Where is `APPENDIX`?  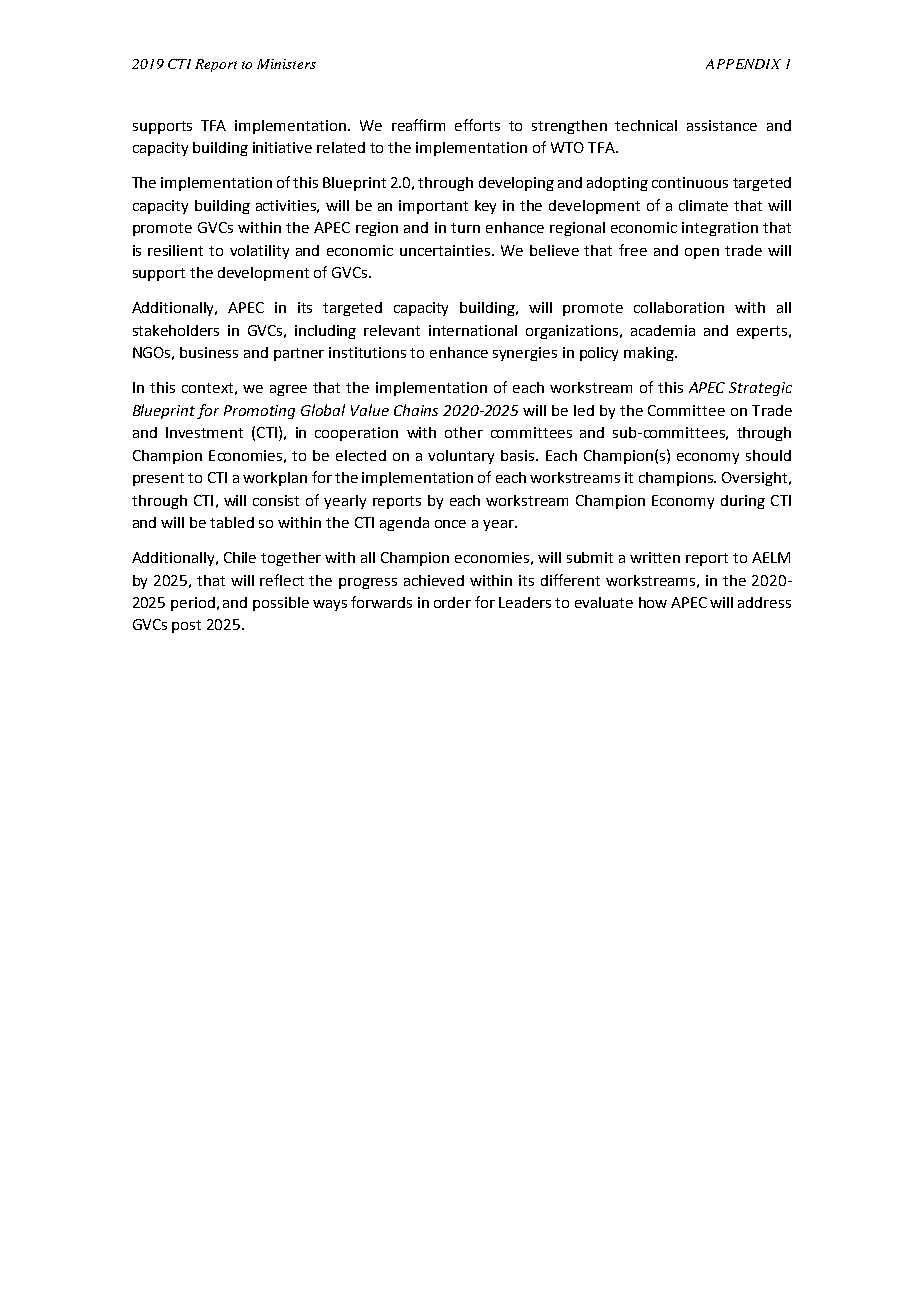
APPENDIX is located at coordinates (743, 64).
